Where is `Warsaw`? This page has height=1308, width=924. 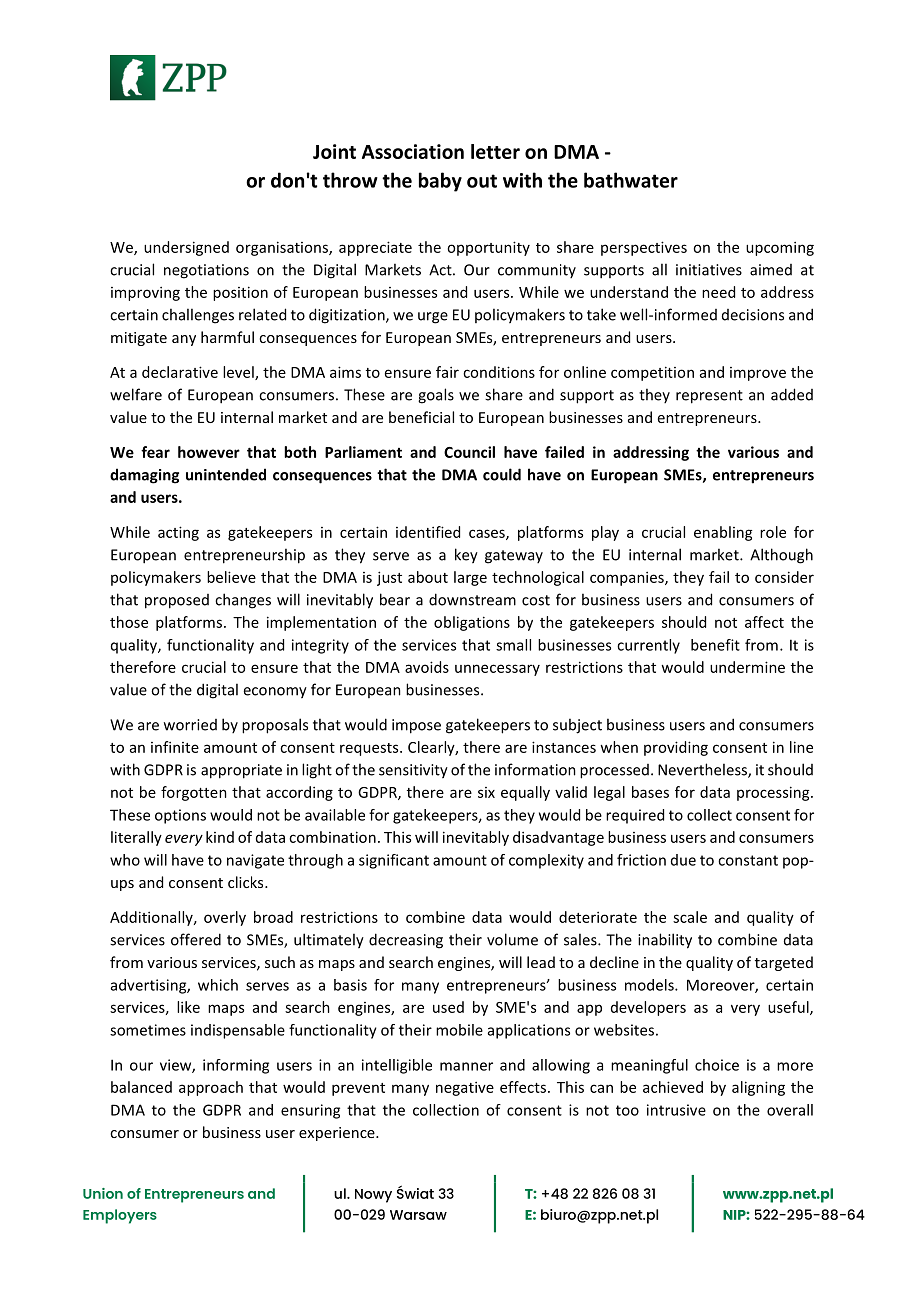
Warsaw is located at coordinates (418, 1215).
